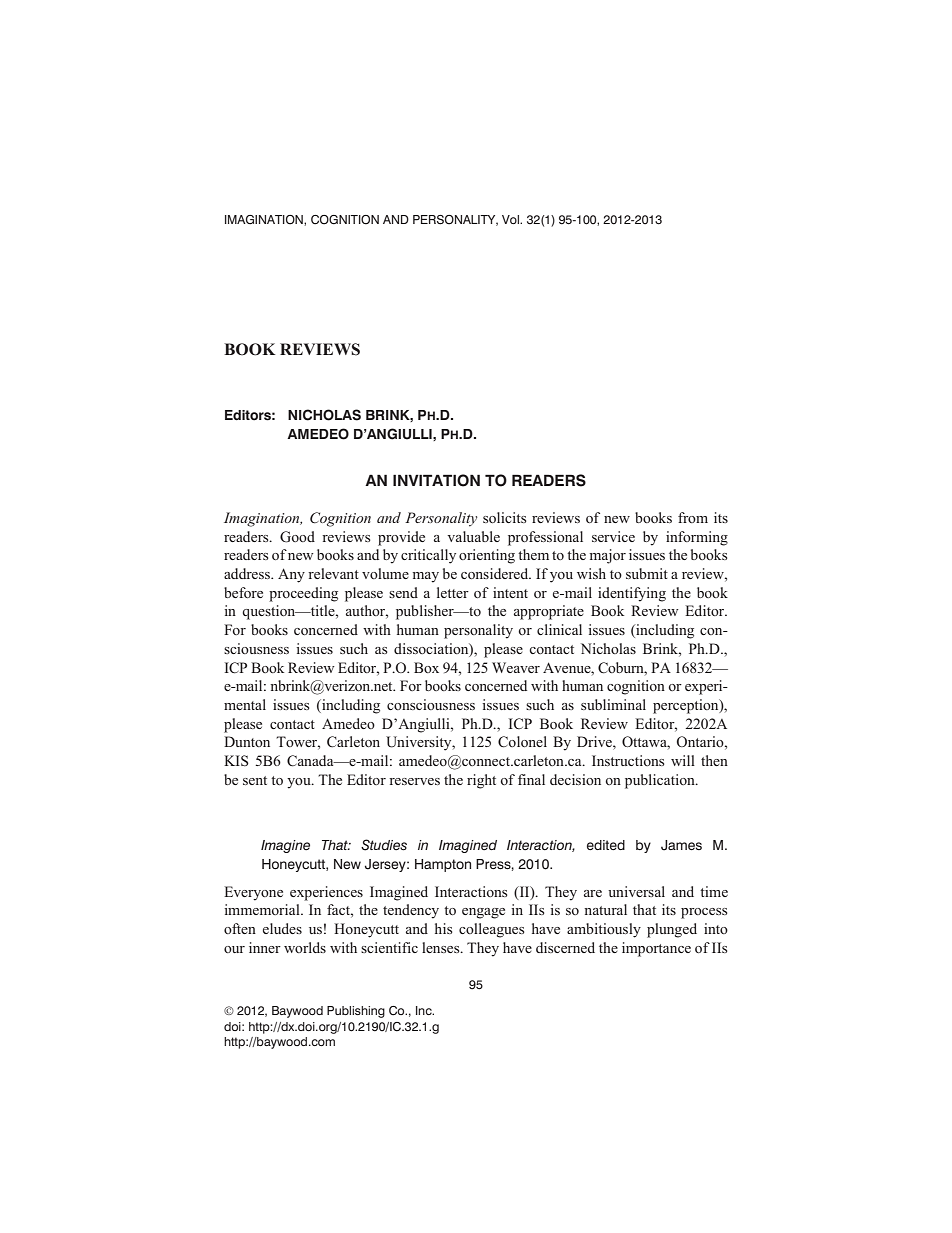 This screenshot has height=1233, width=952. I want to click on universal, so click(636, 891).
